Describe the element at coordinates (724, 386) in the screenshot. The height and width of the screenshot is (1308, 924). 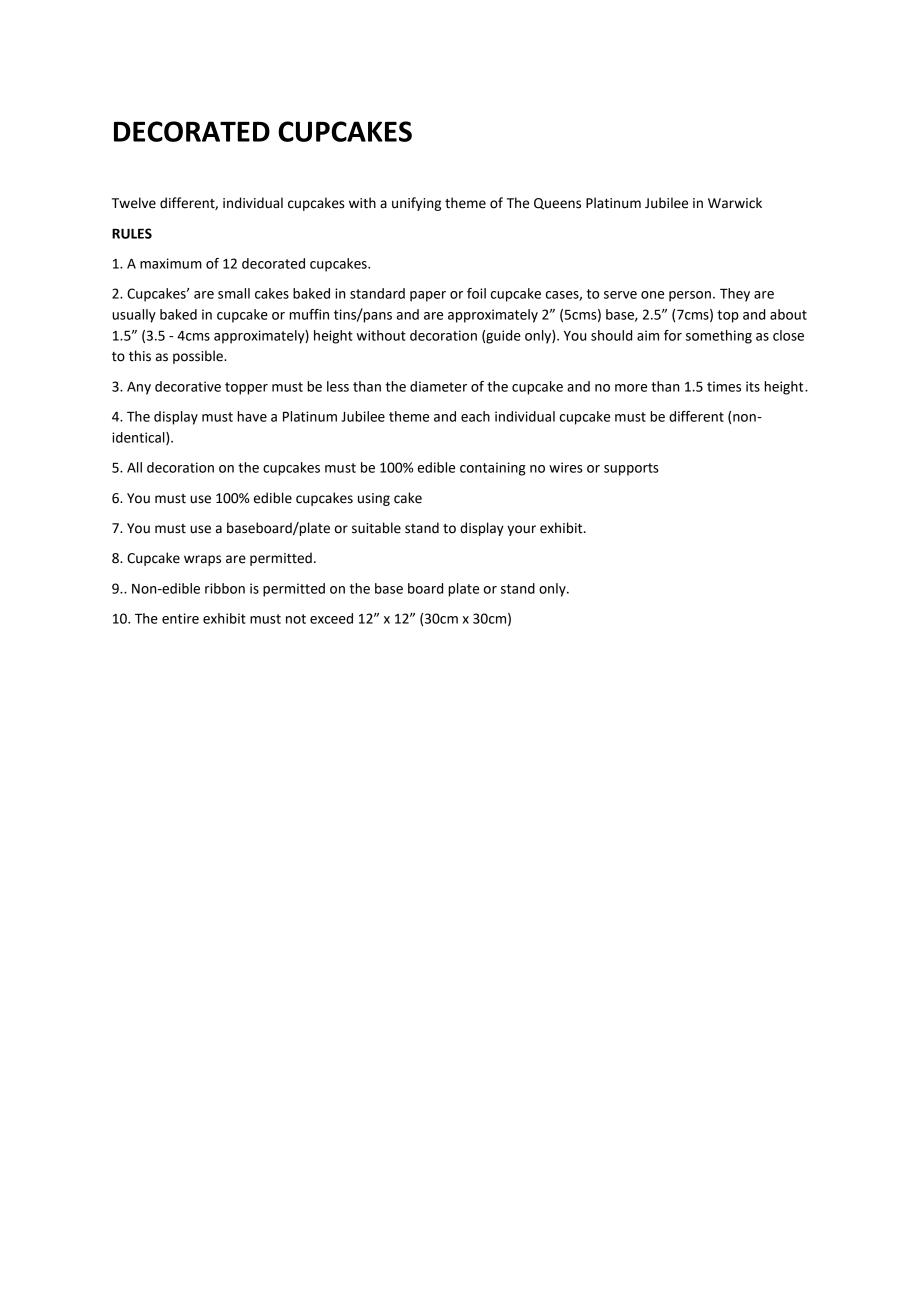
I see `times` at that location.
